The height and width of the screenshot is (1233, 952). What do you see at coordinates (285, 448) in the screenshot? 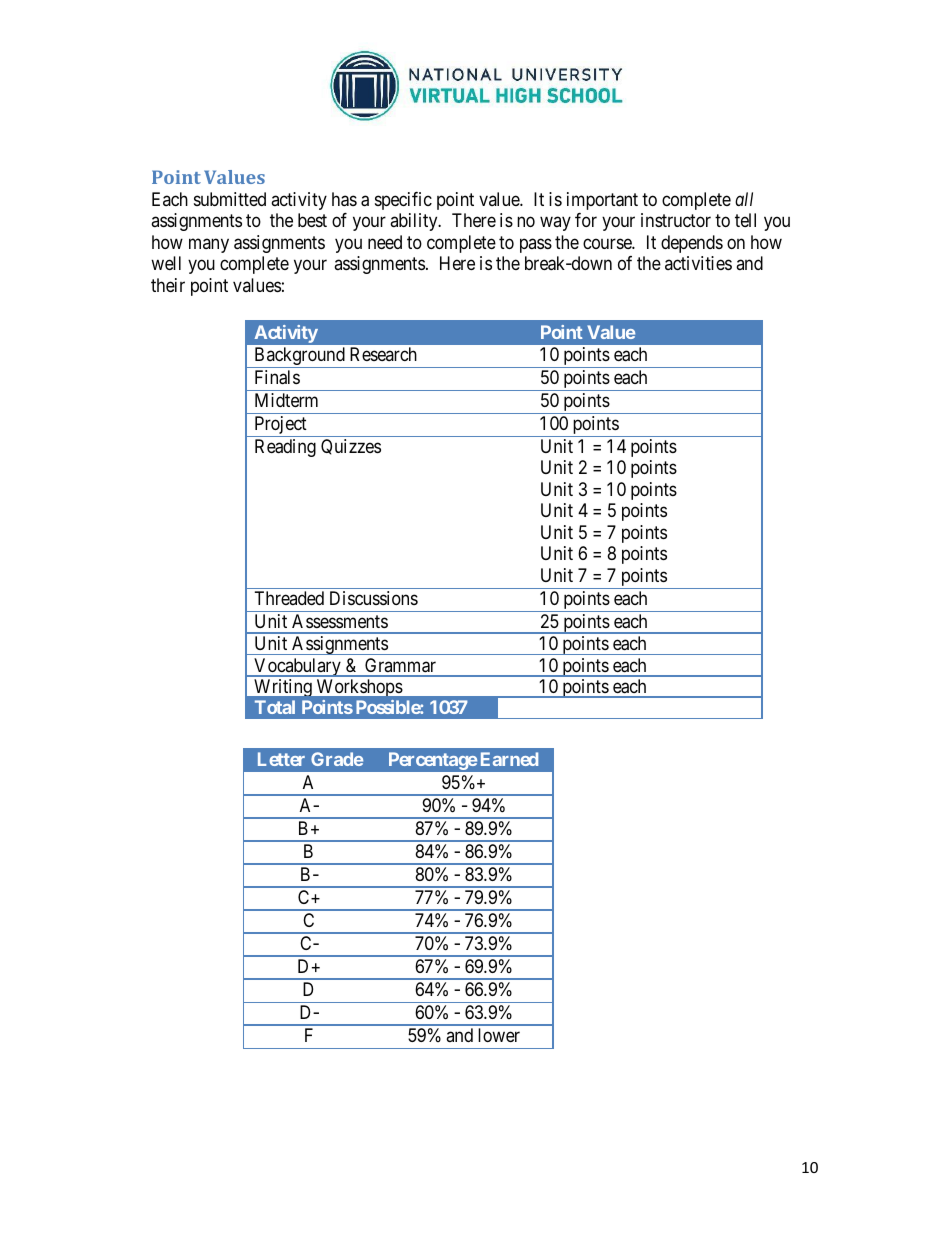
I see `Reading` at bounding box center [285, 448].
